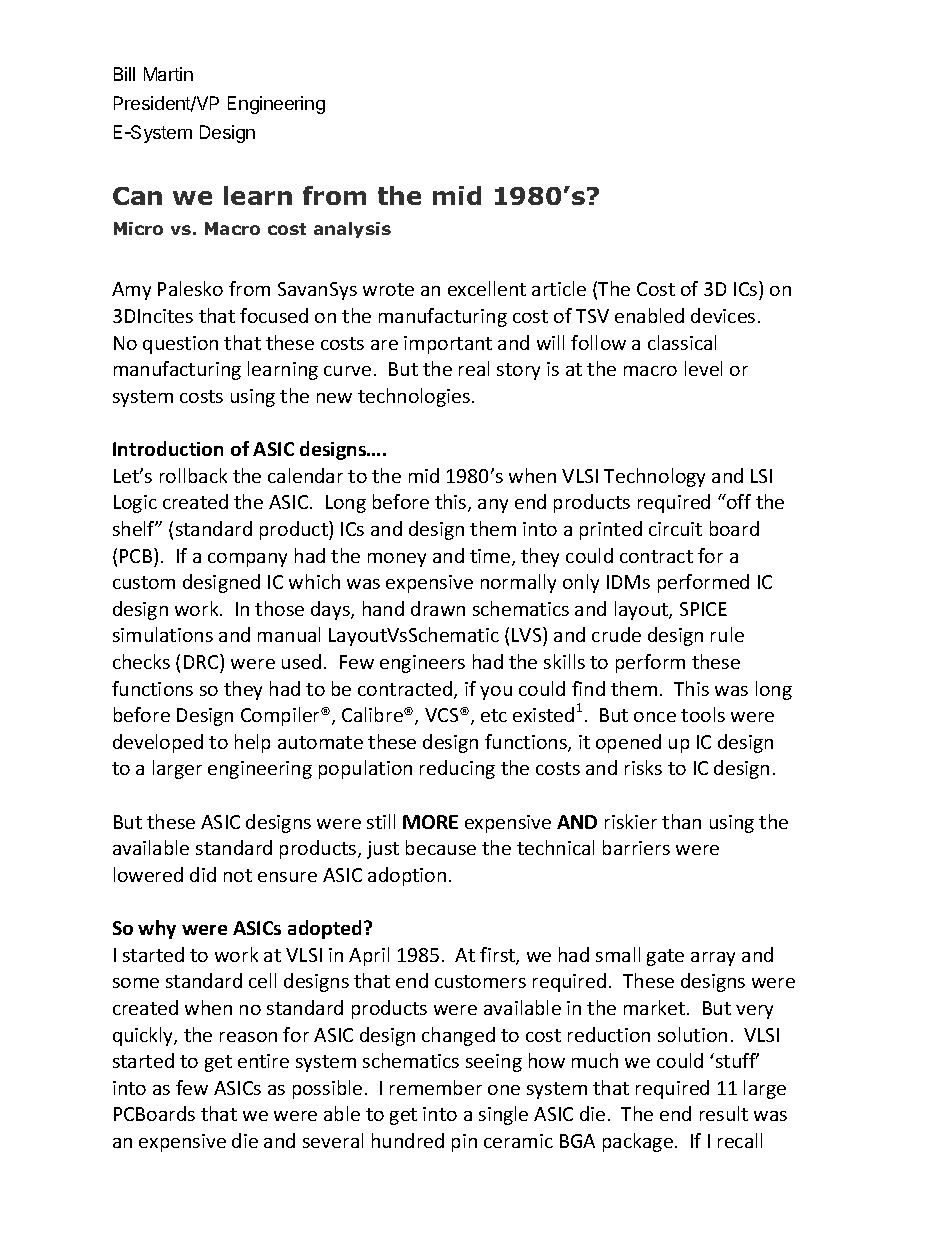  What do you see at coordinates (168, 74) in the screenshot?
I see `Martin` at bounding box center [168, 74].
